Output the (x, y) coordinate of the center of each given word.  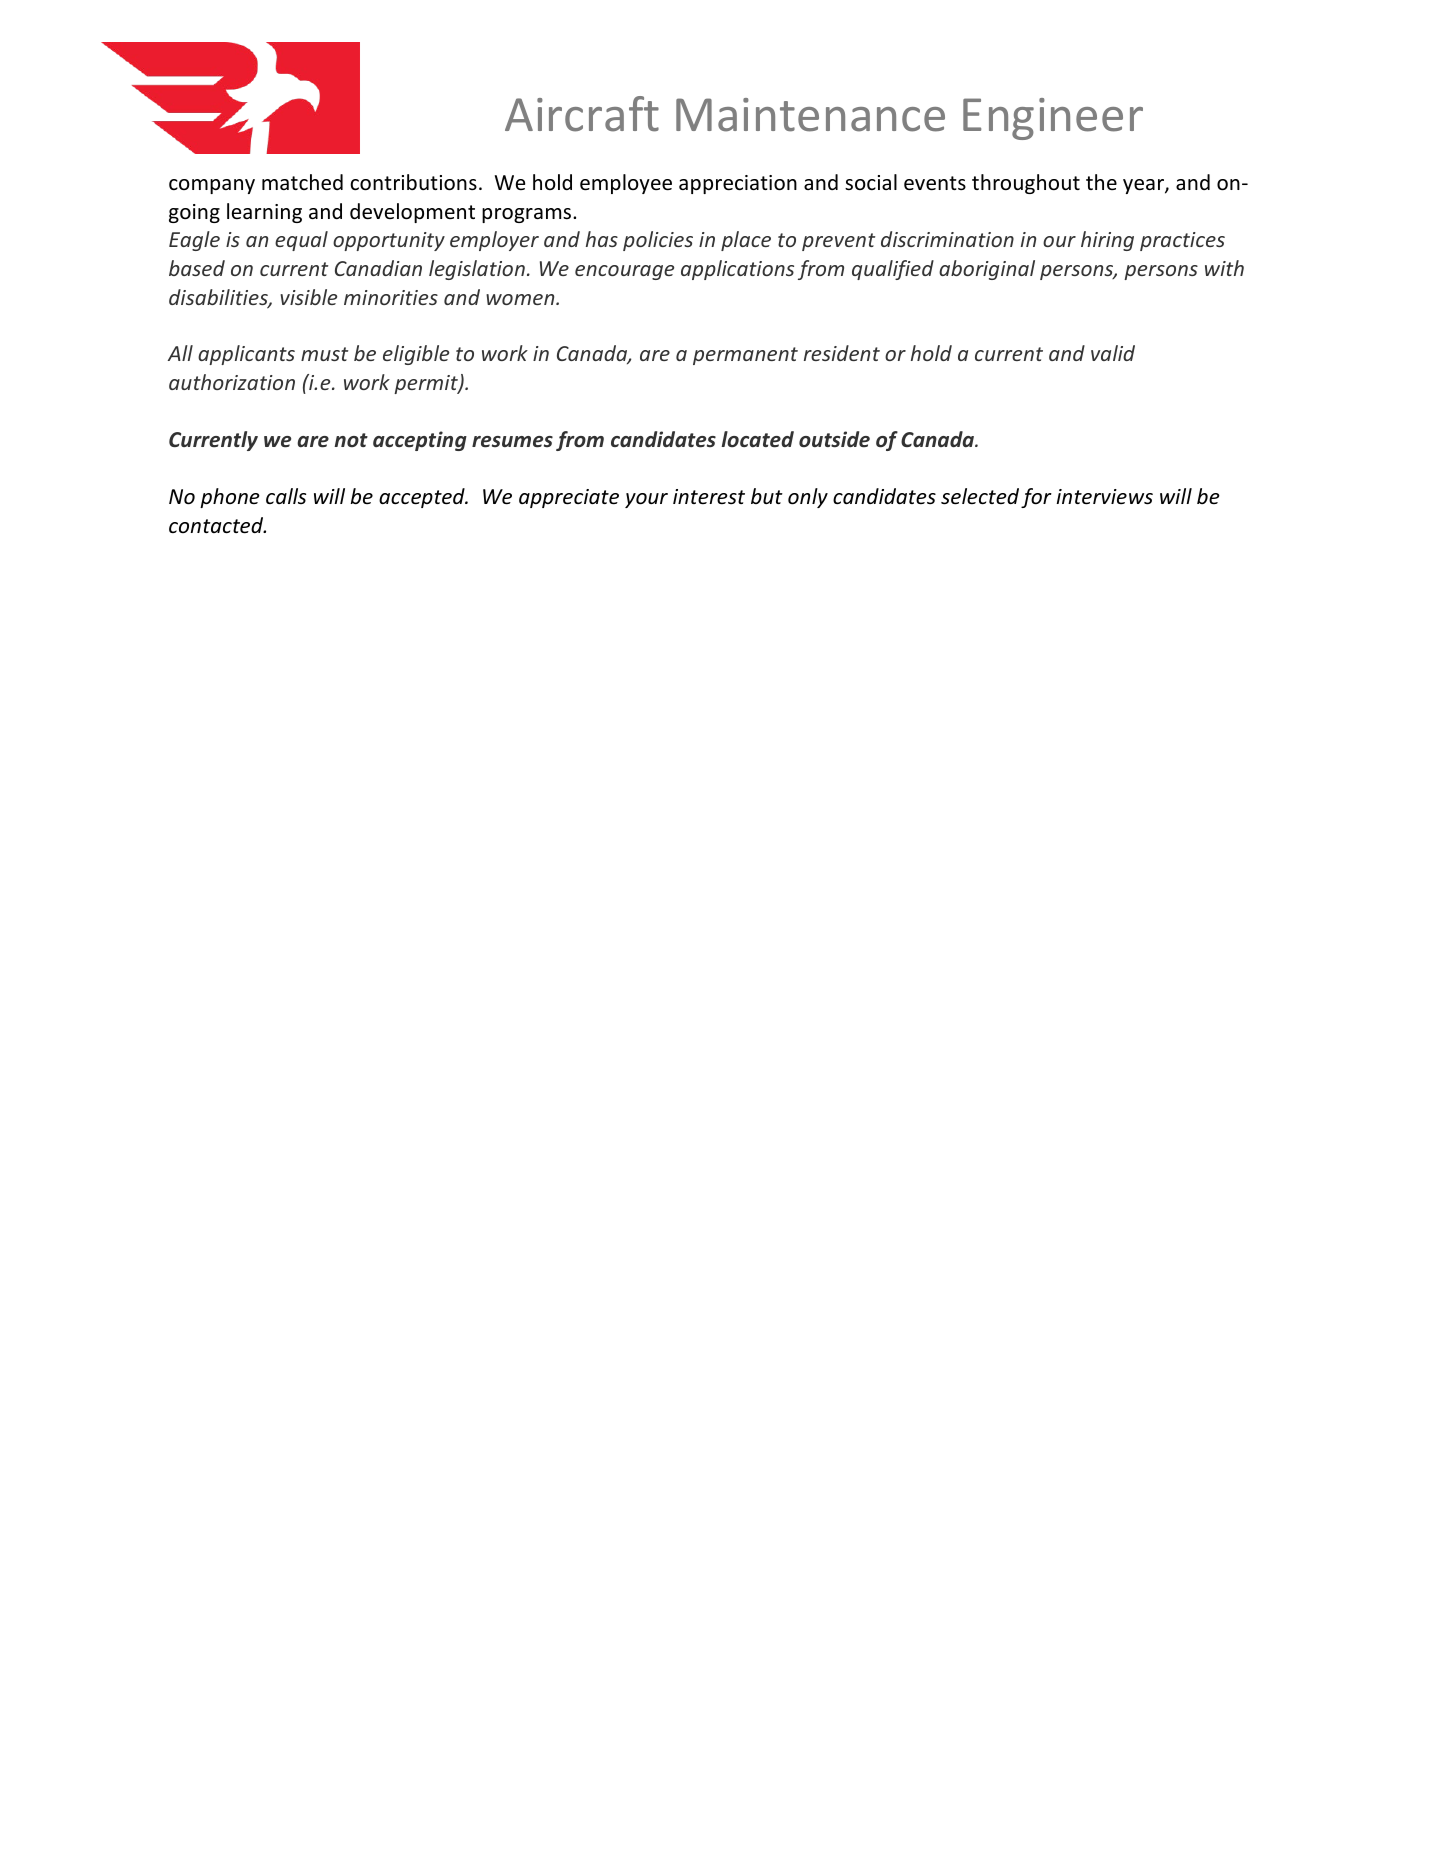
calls (286, 496)
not (351, 440)
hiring (1107, 241)
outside (834, 439)
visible (308, 297)
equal (301, 241)
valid (1113, 353)
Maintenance (810, 115)
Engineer (1053, 119)
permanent (745, 356)
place (746, 241)
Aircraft (582, 114)
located (758, 439)
